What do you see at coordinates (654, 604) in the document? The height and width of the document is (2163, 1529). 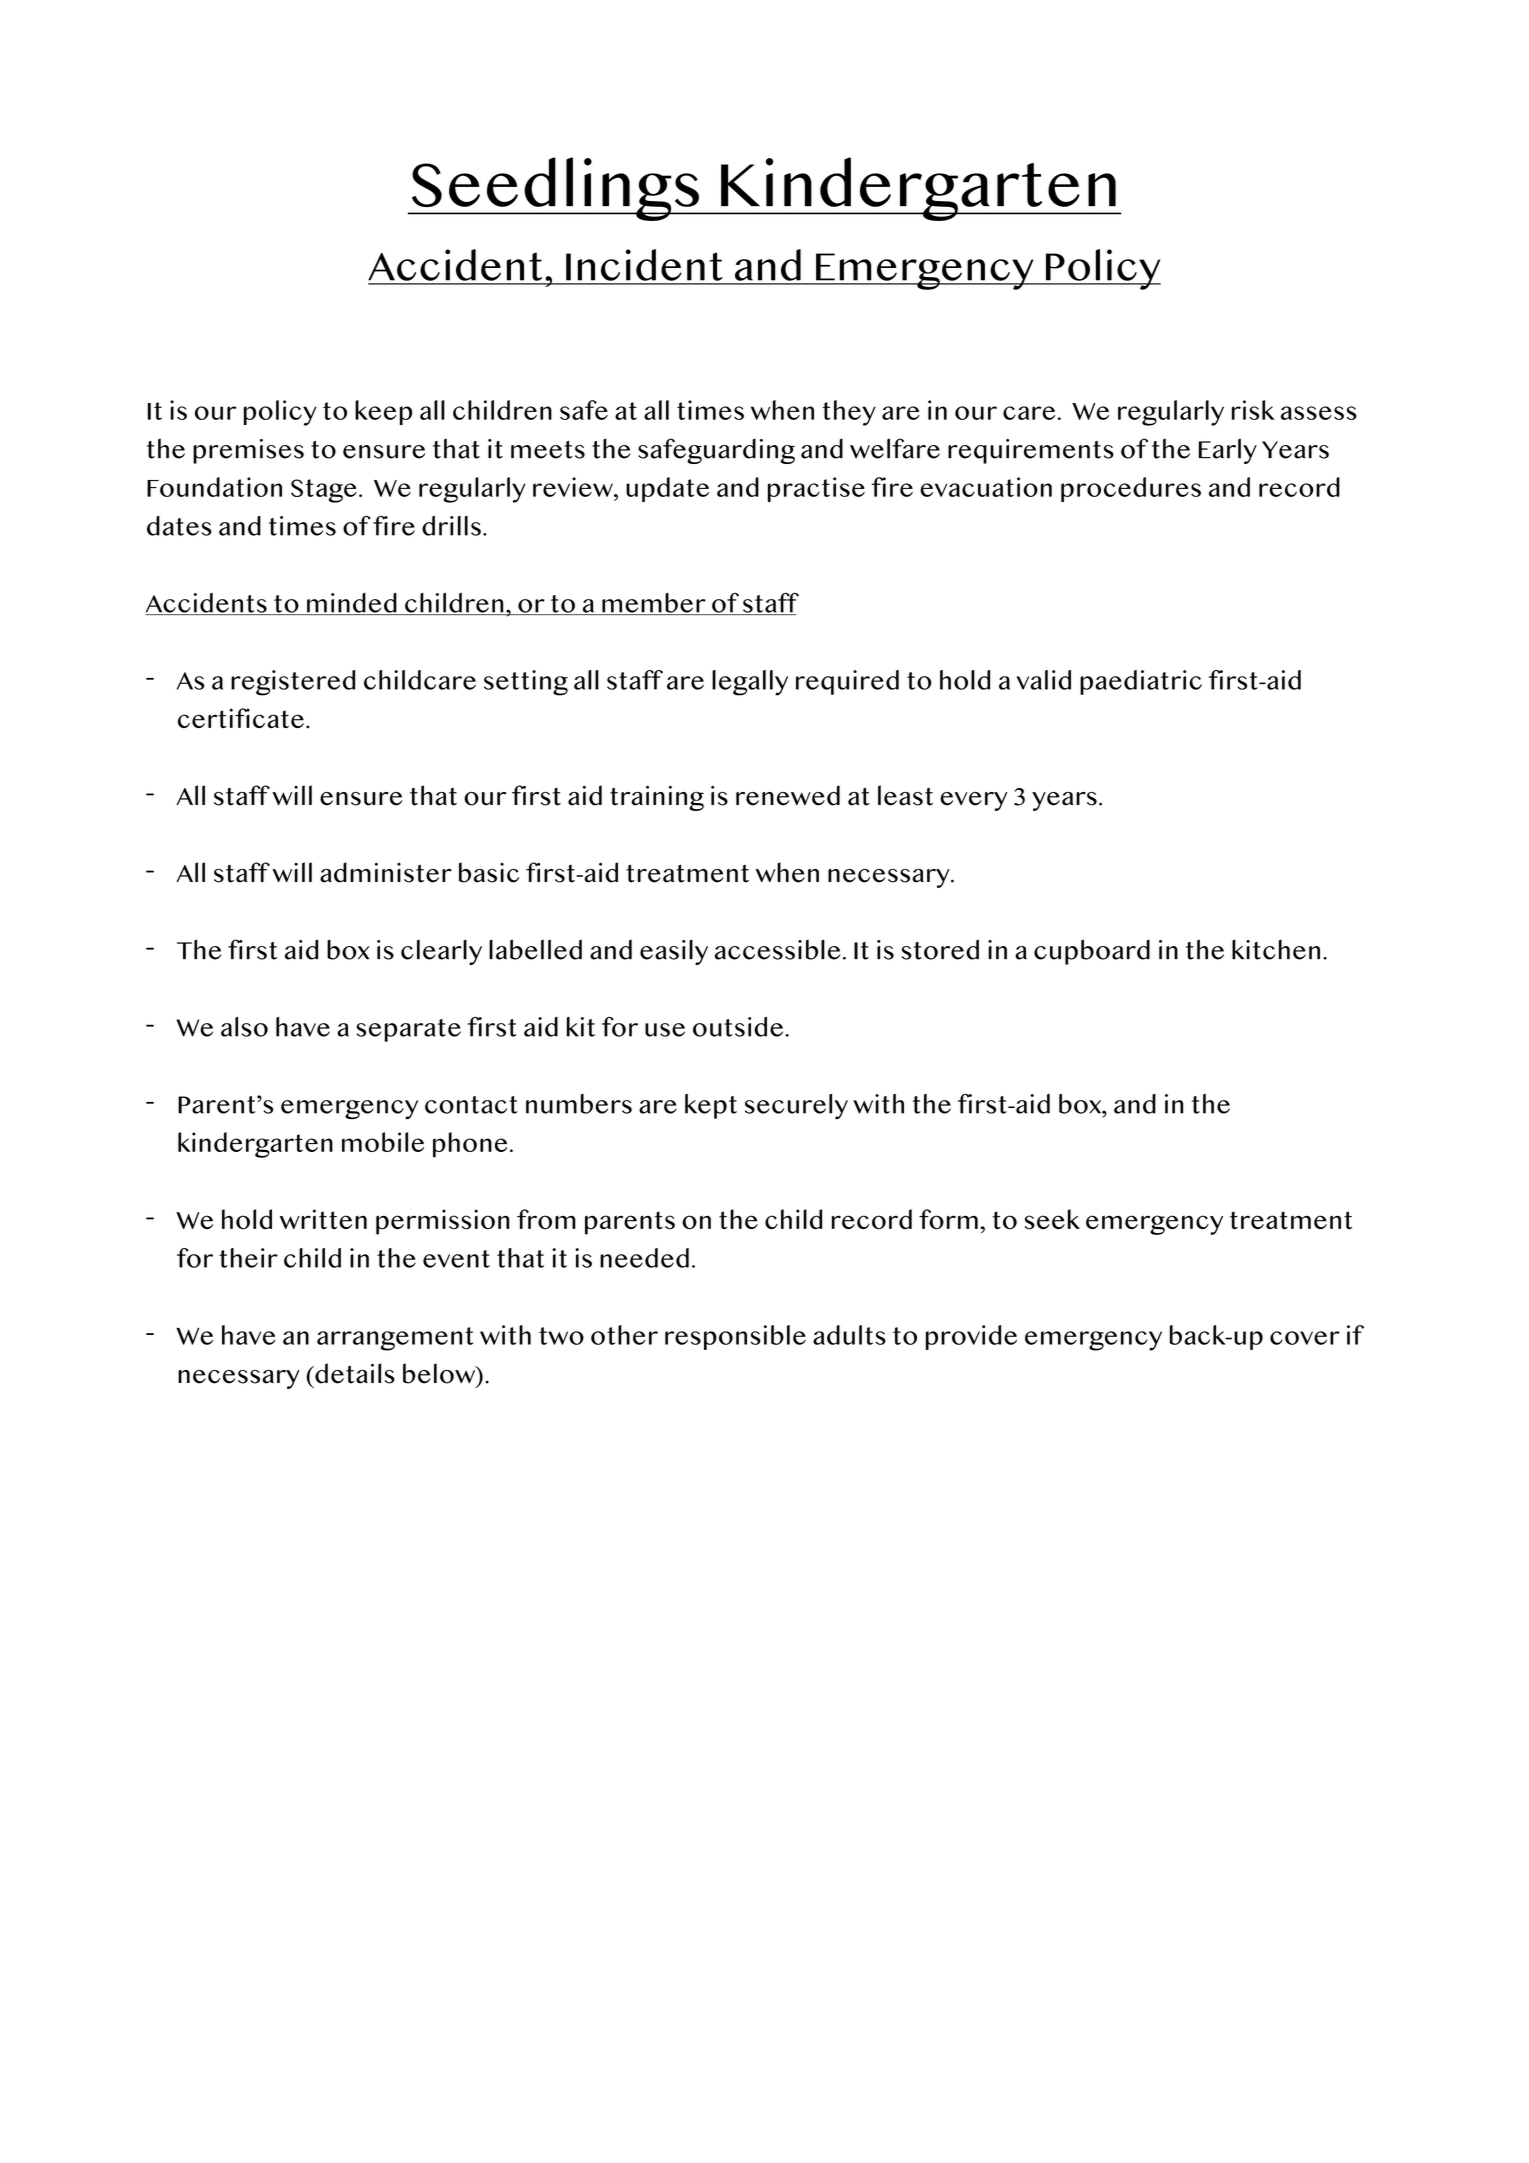 I see `member` at bounding box center [654, 604].
